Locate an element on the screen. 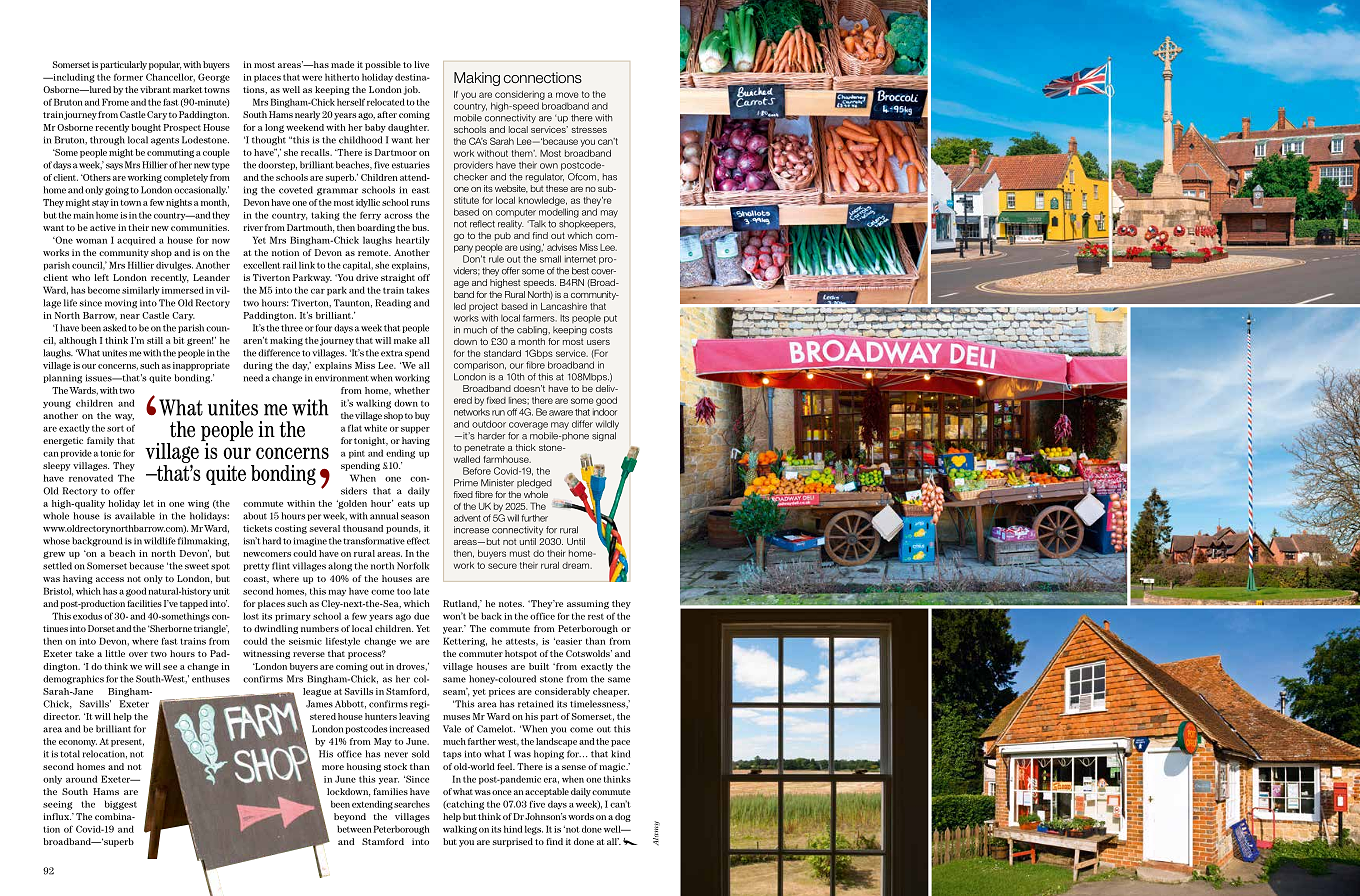  small is located at coordinates (550, 259).
